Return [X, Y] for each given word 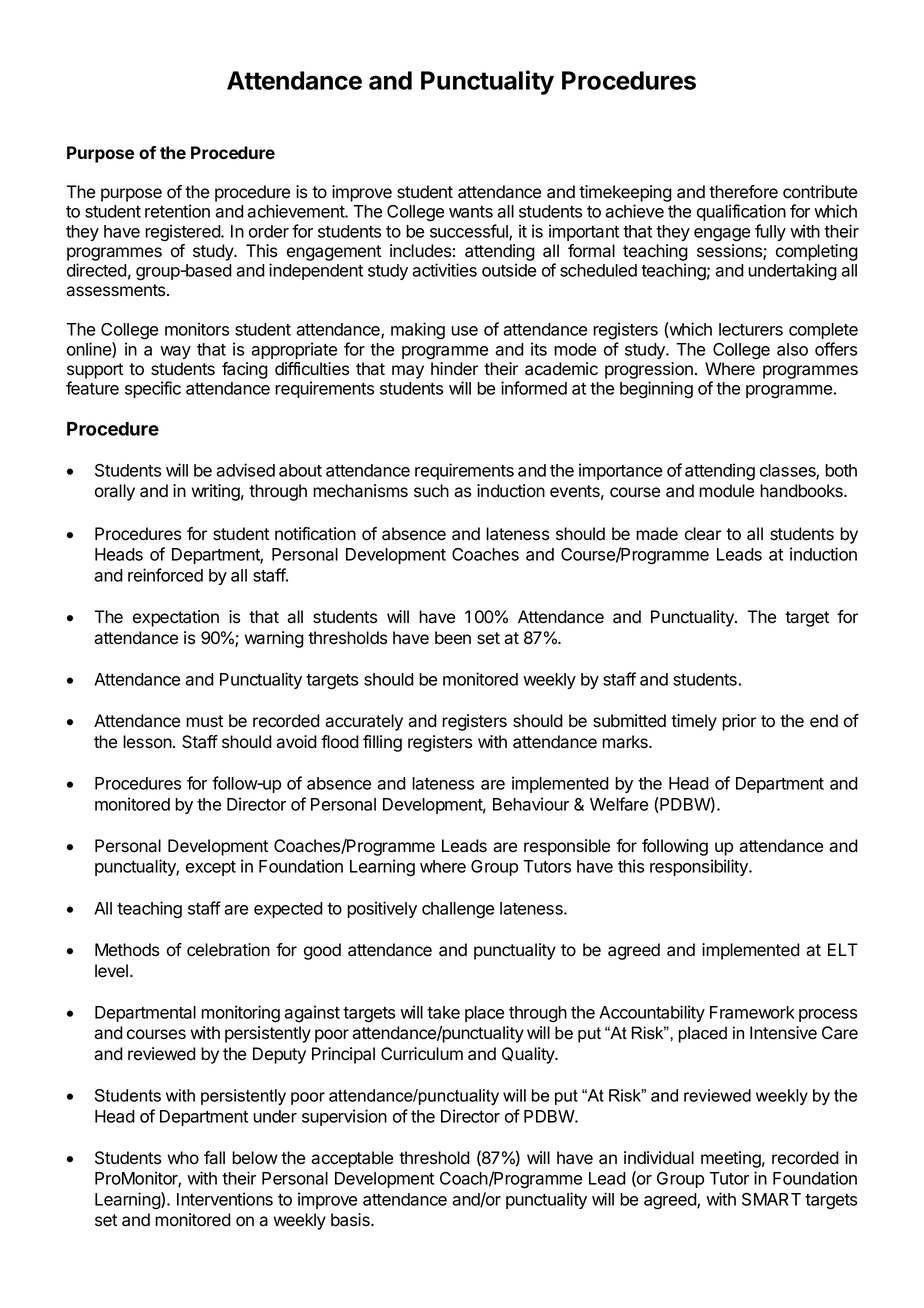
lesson [147, 742]
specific [153, 389]
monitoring [240, 1014]
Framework [752, 1012]
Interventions [225, 1199]
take [443, 1012]
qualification [741, 212]
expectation [176, 618]
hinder [454, 369]
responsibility [700, 867]
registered [183, 233]
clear [703, 534]
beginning [656, 390]
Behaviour [531, 804]
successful [470, 232]
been [453, 638]
